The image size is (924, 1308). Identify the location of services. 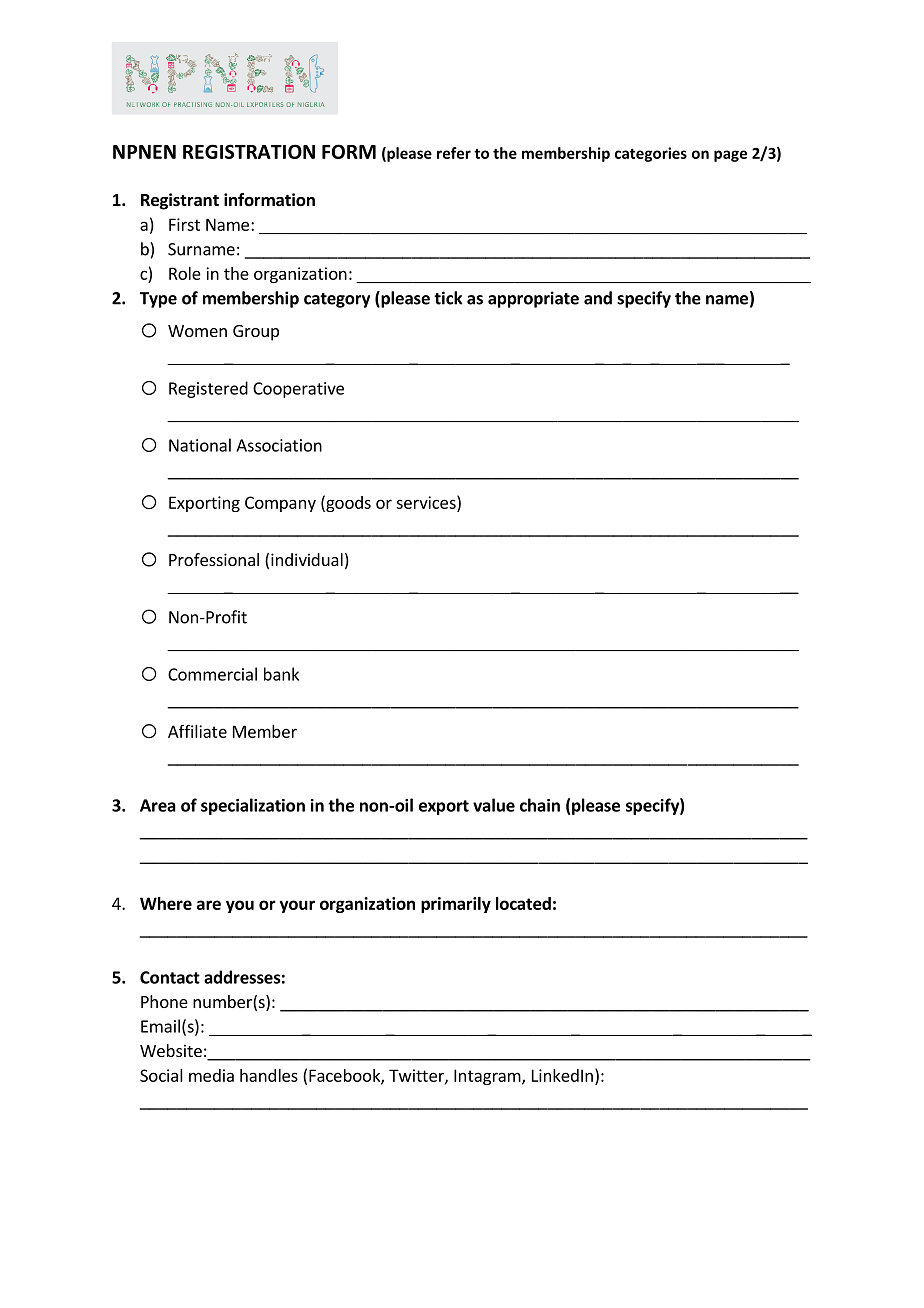
(427, 502).
